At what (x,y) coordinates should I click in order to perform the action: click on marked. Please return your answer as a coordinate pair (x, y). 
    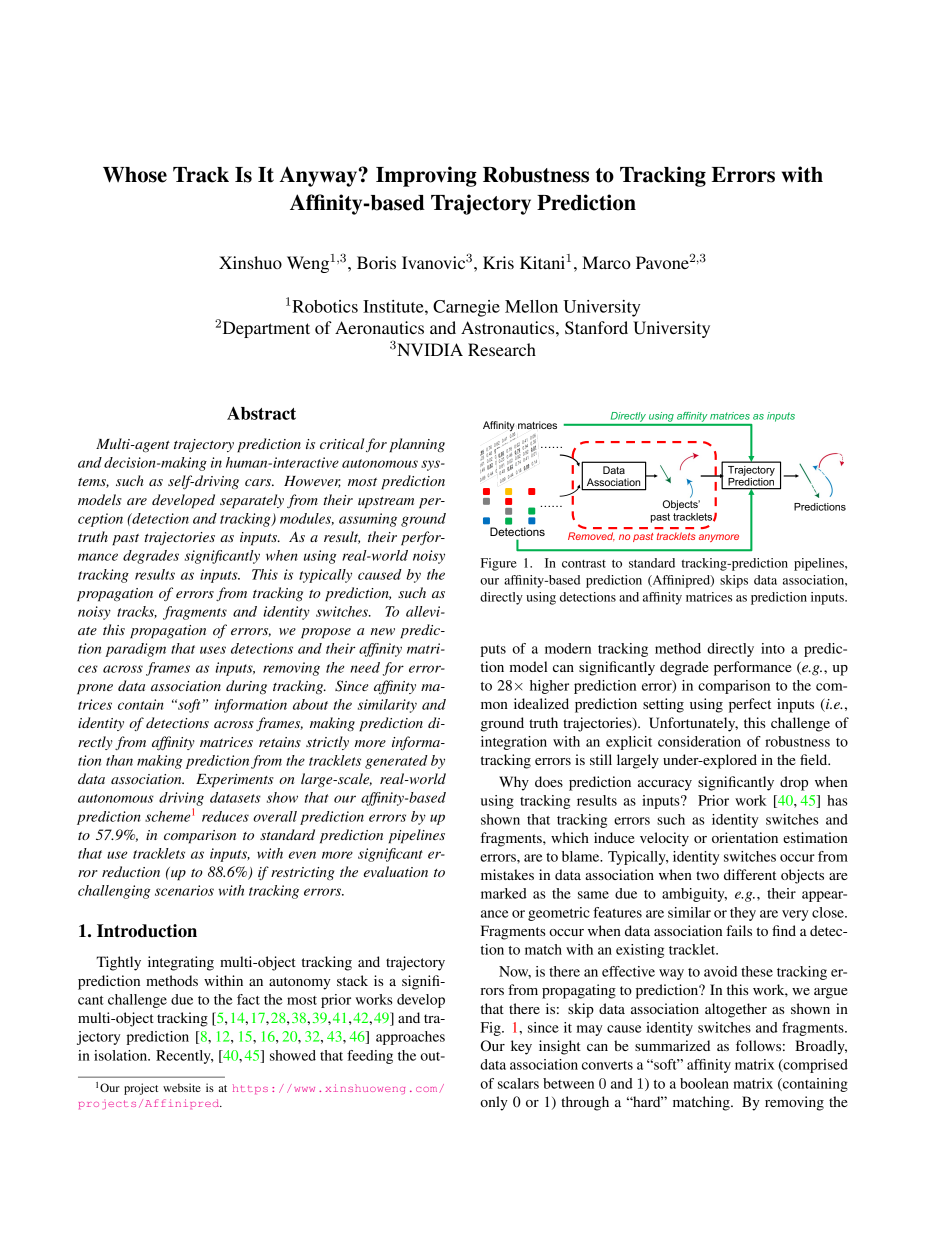
    Looking at the image, I should click on (504, 893).
